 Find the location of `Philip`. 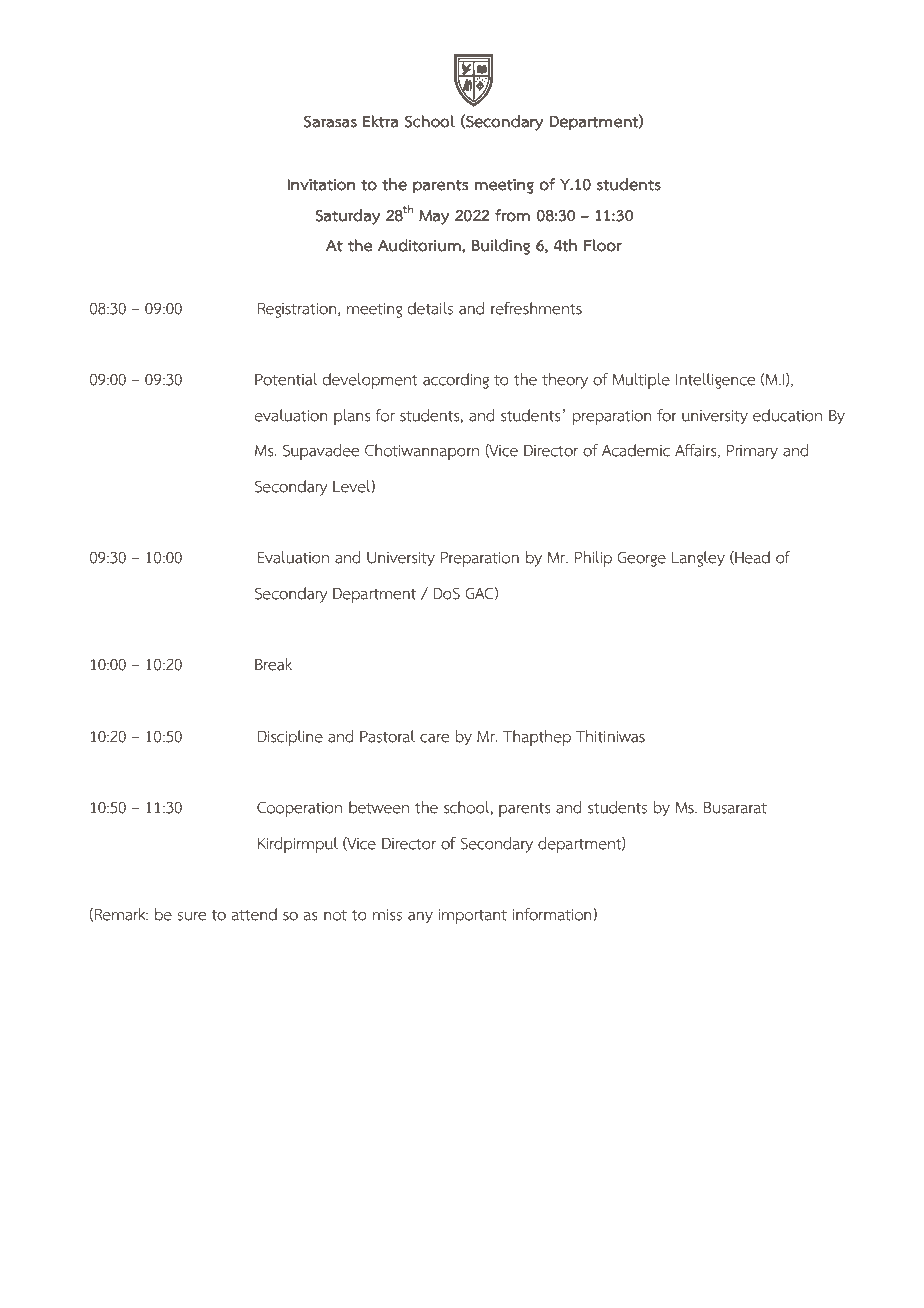

Philip is located at coordinates (593, 559).
